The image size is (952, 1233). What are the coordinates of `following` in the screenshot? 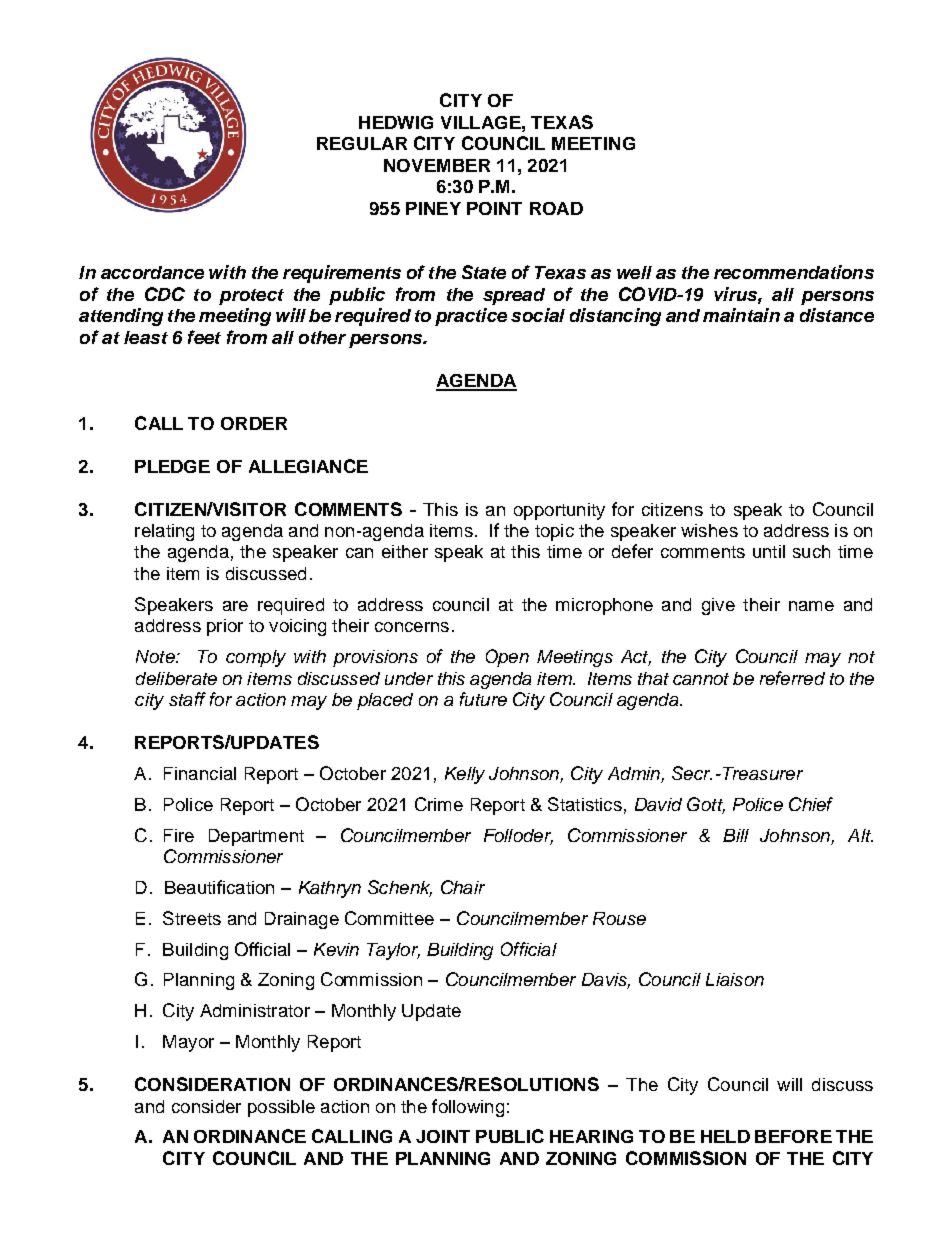 It's located at (468, 1108).
